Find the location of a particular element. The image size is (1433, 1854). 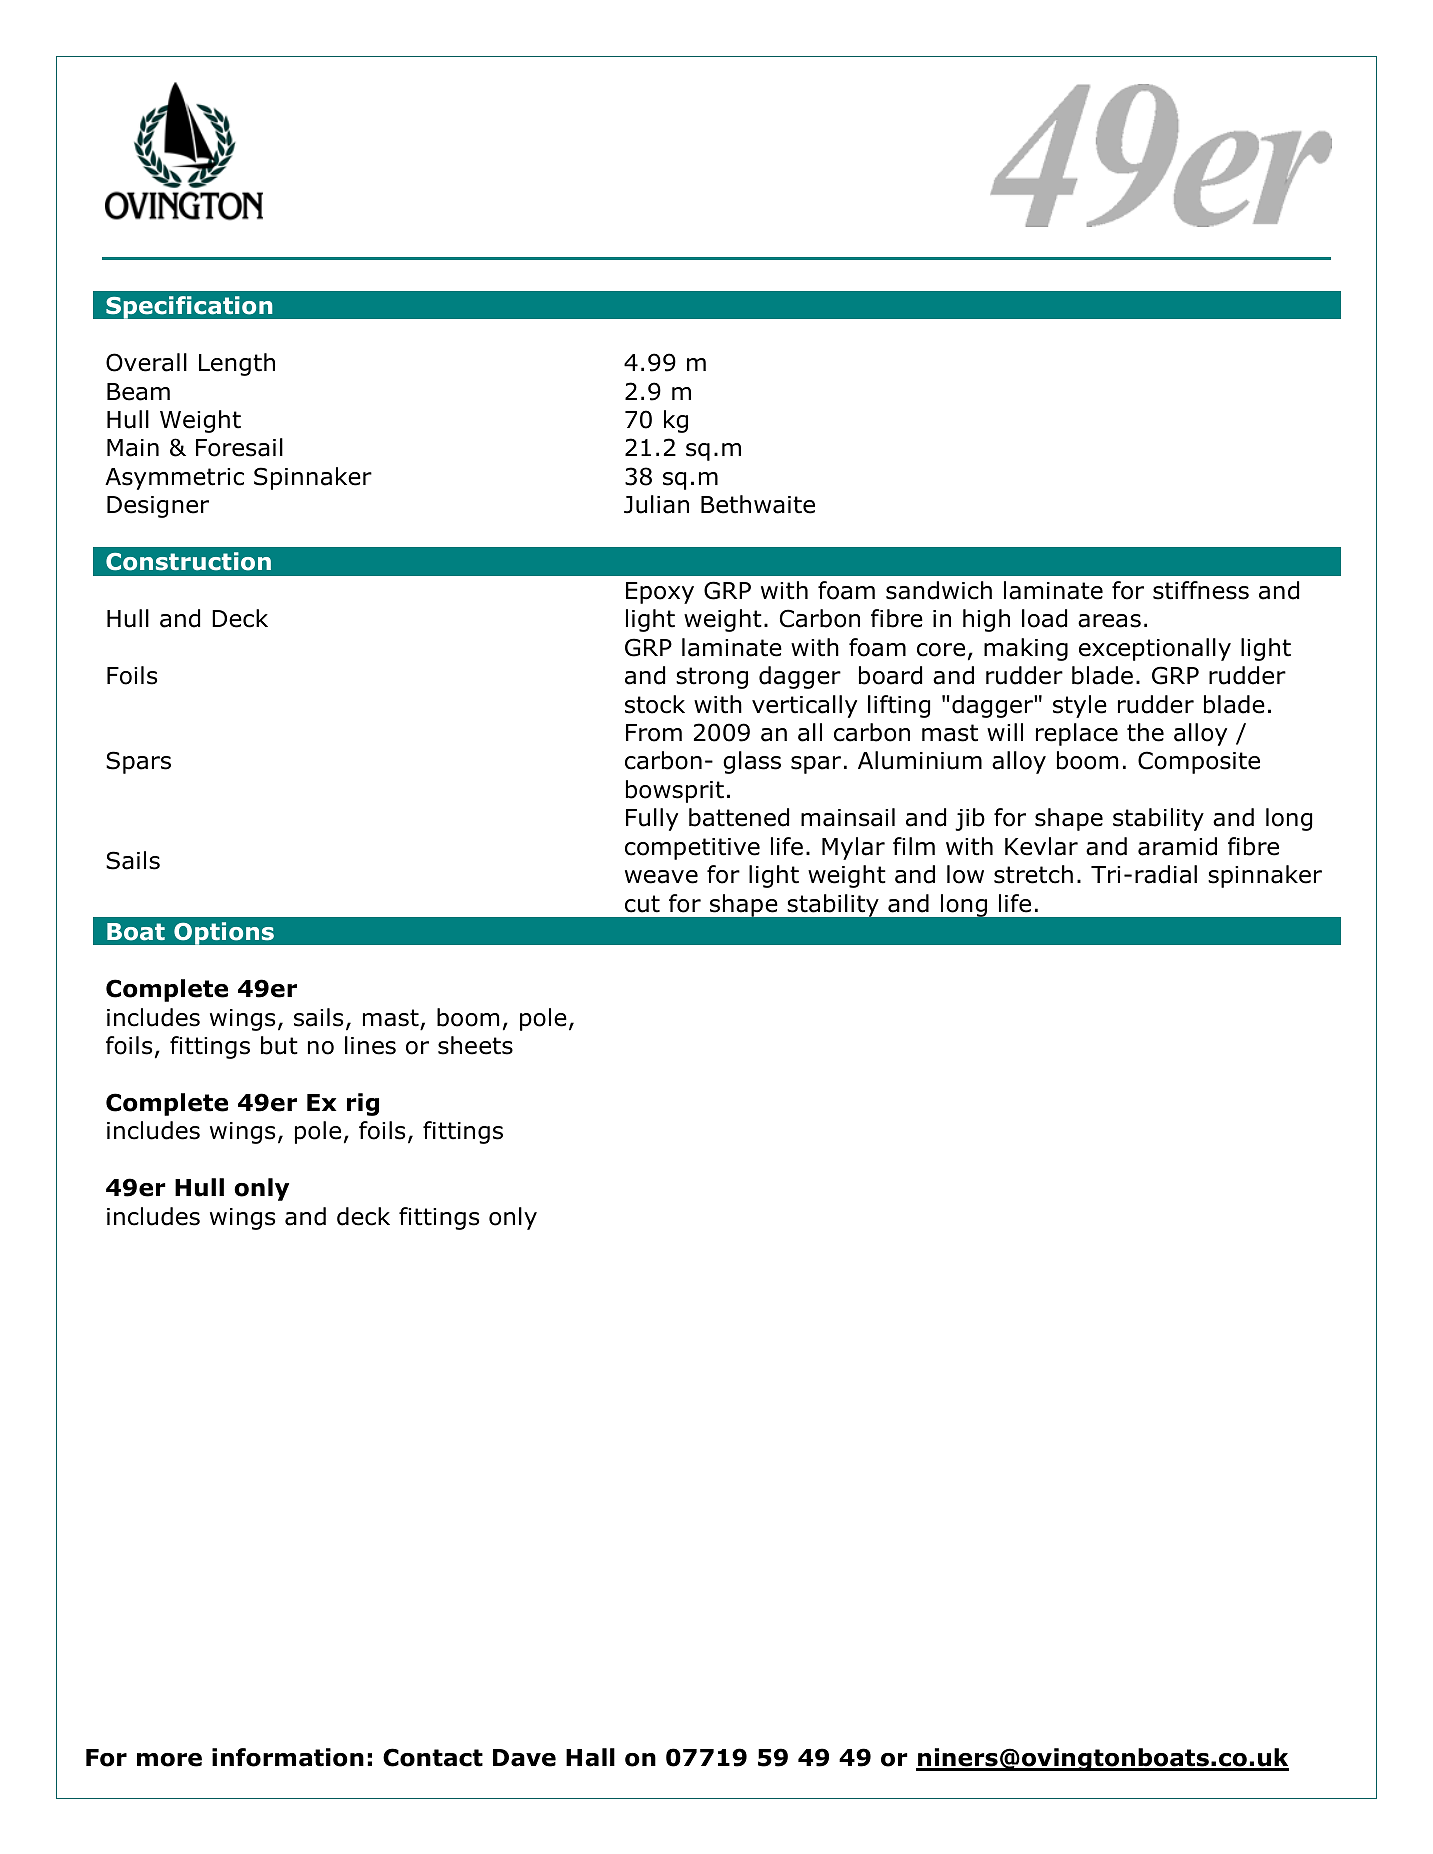

Dave is located at coordinates (524, 1758).
